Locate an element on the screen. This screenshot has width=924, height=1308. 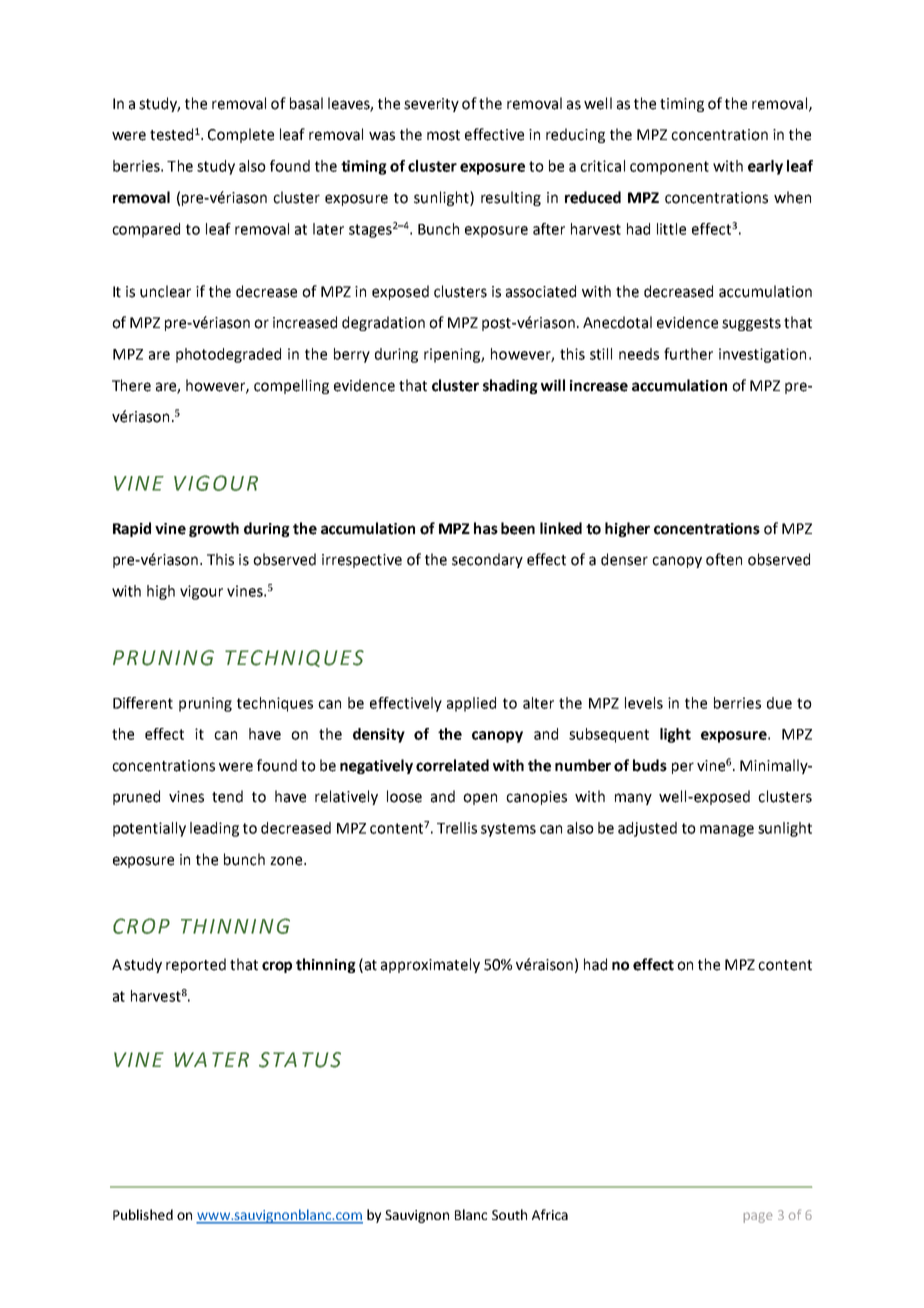
Different is located at coordinates (143, 703).
